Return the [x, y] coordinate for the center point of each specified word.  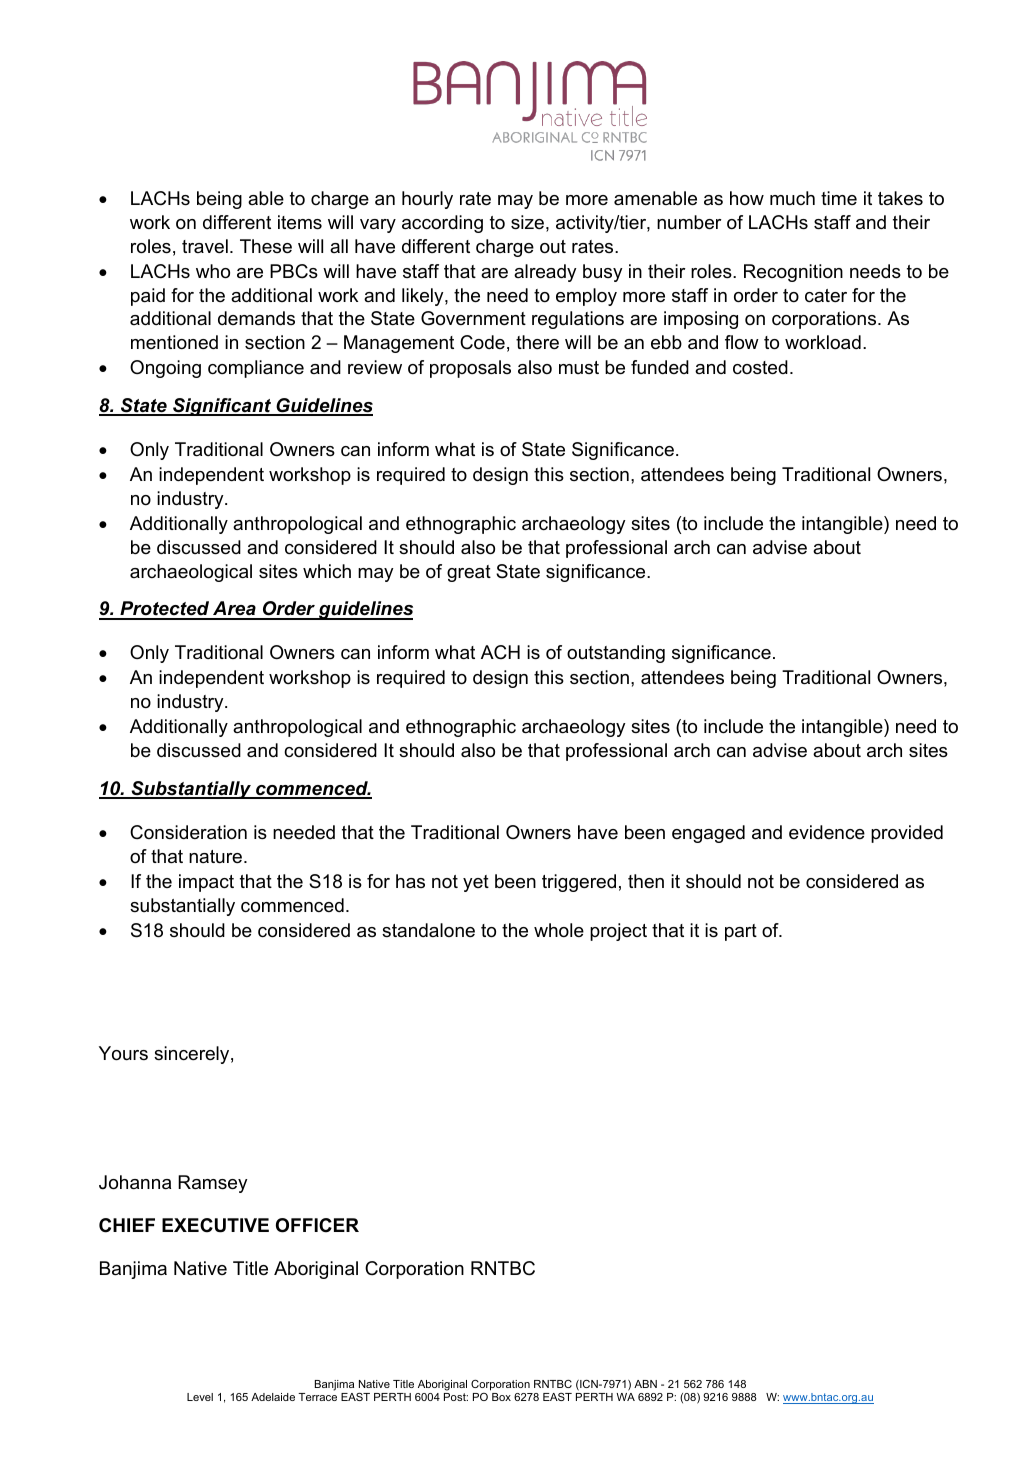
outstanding [616, 654]
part [741, 932]
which [327, 571]
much [792, 198]
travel [205, 246]
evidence [827, 832]
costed [760, 367]
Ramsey [212, 1184]
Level [200, 1397]
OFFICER [317, 1225]
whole [559, 930]
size [527, 222]
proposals [470, 369]
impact [206, 883]
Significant [222, 407]
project [618, 932]
